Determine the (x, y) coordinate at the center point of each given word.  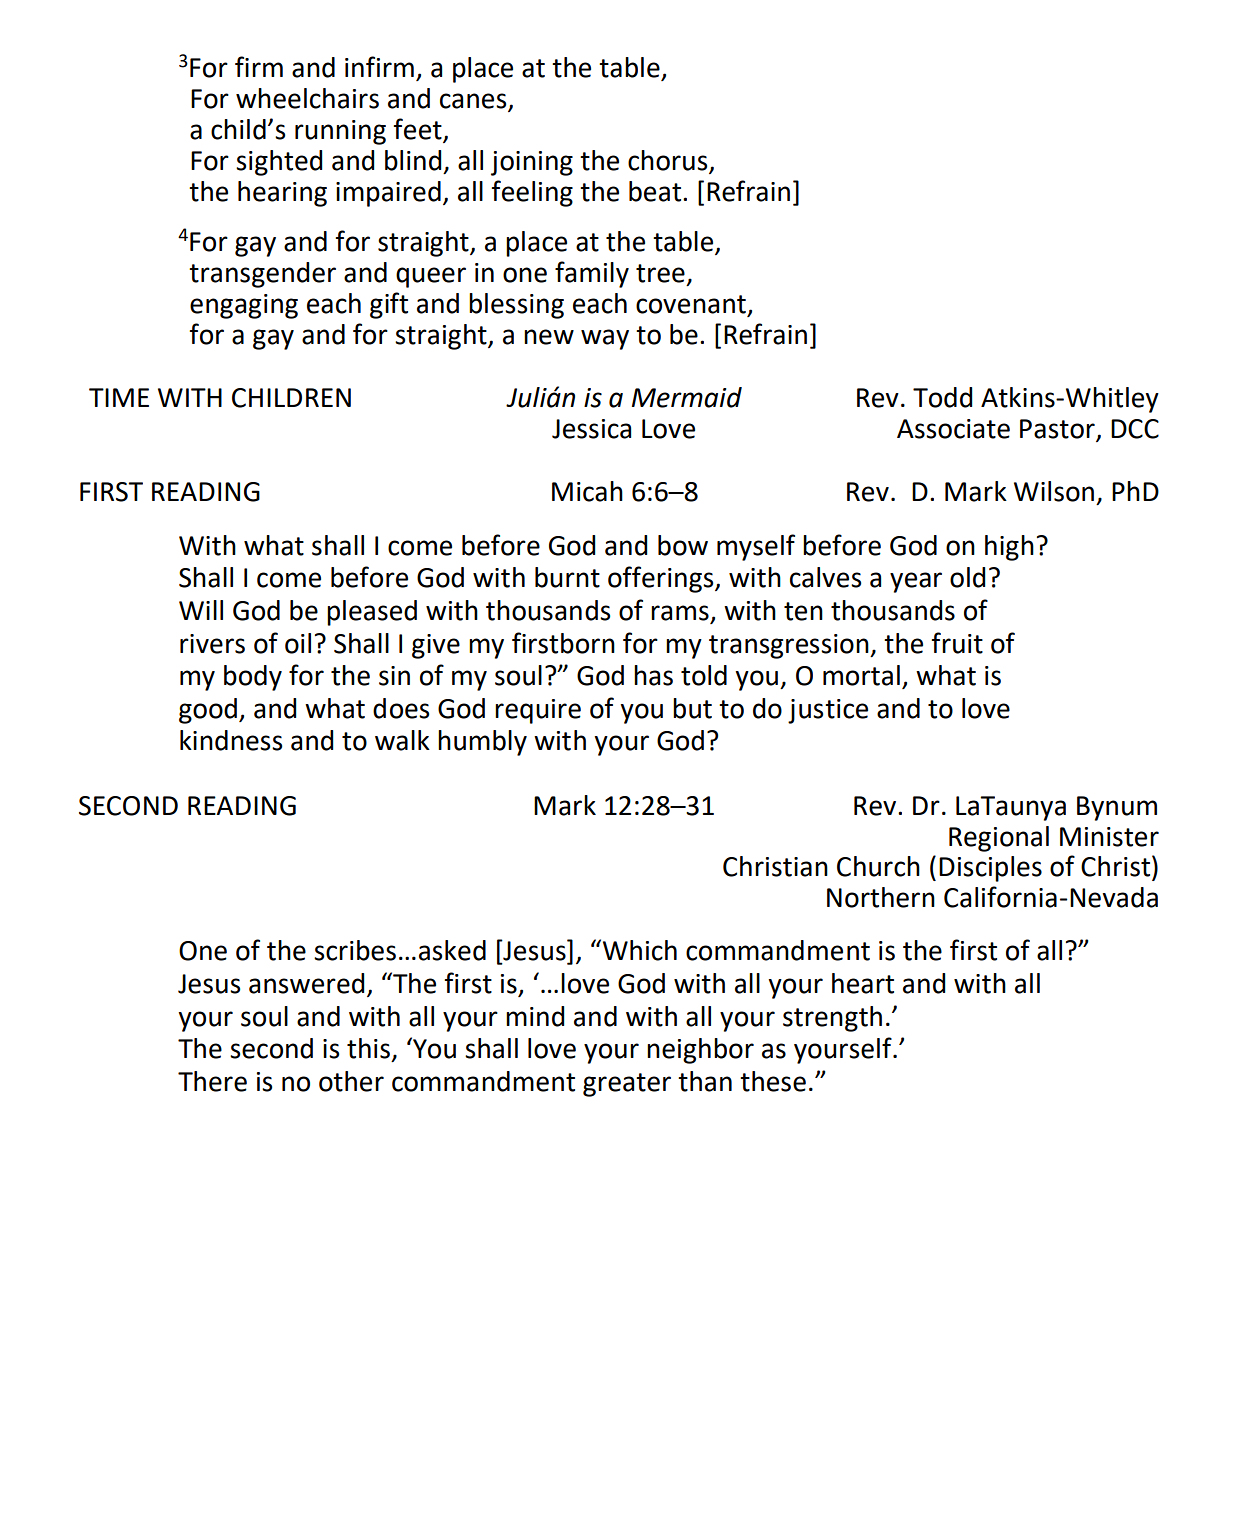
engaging (244, 306)
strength (832, 1019)
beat (655, 191)
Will (201, 610)
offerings (662, 579)
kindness (231, 740)
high (1009, 548)
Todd (942, 397)
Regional (999, 839)
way (605, 339)
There (212, 1081)
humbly (482, 743)
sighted (279, 163)
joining (532, 163)
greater (627, 1085)
